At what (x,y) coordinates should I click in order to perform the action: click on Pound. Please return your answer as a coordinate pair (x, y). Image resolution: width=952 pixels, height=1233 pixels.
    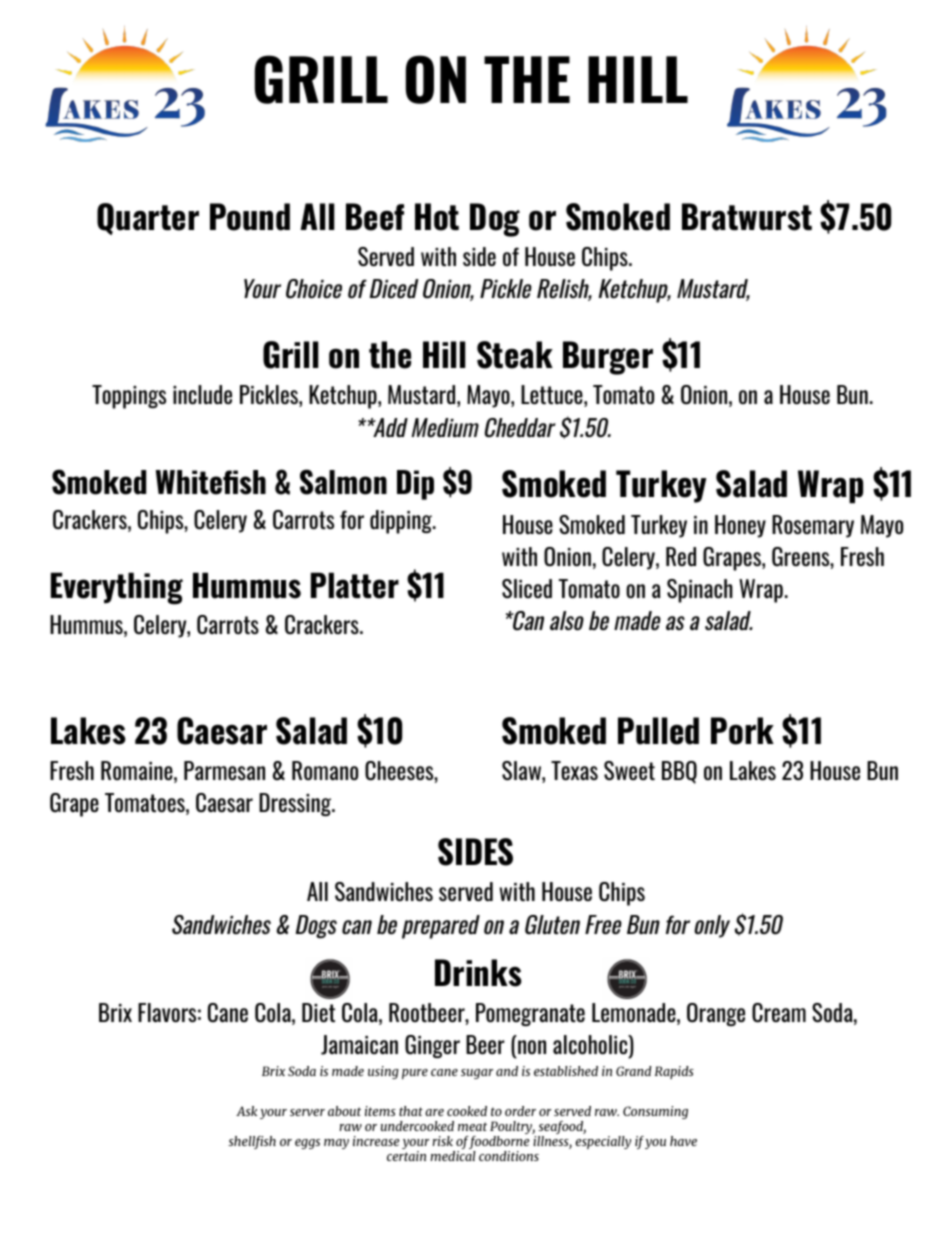
    Looking at the image, I should click on (250, 217).
